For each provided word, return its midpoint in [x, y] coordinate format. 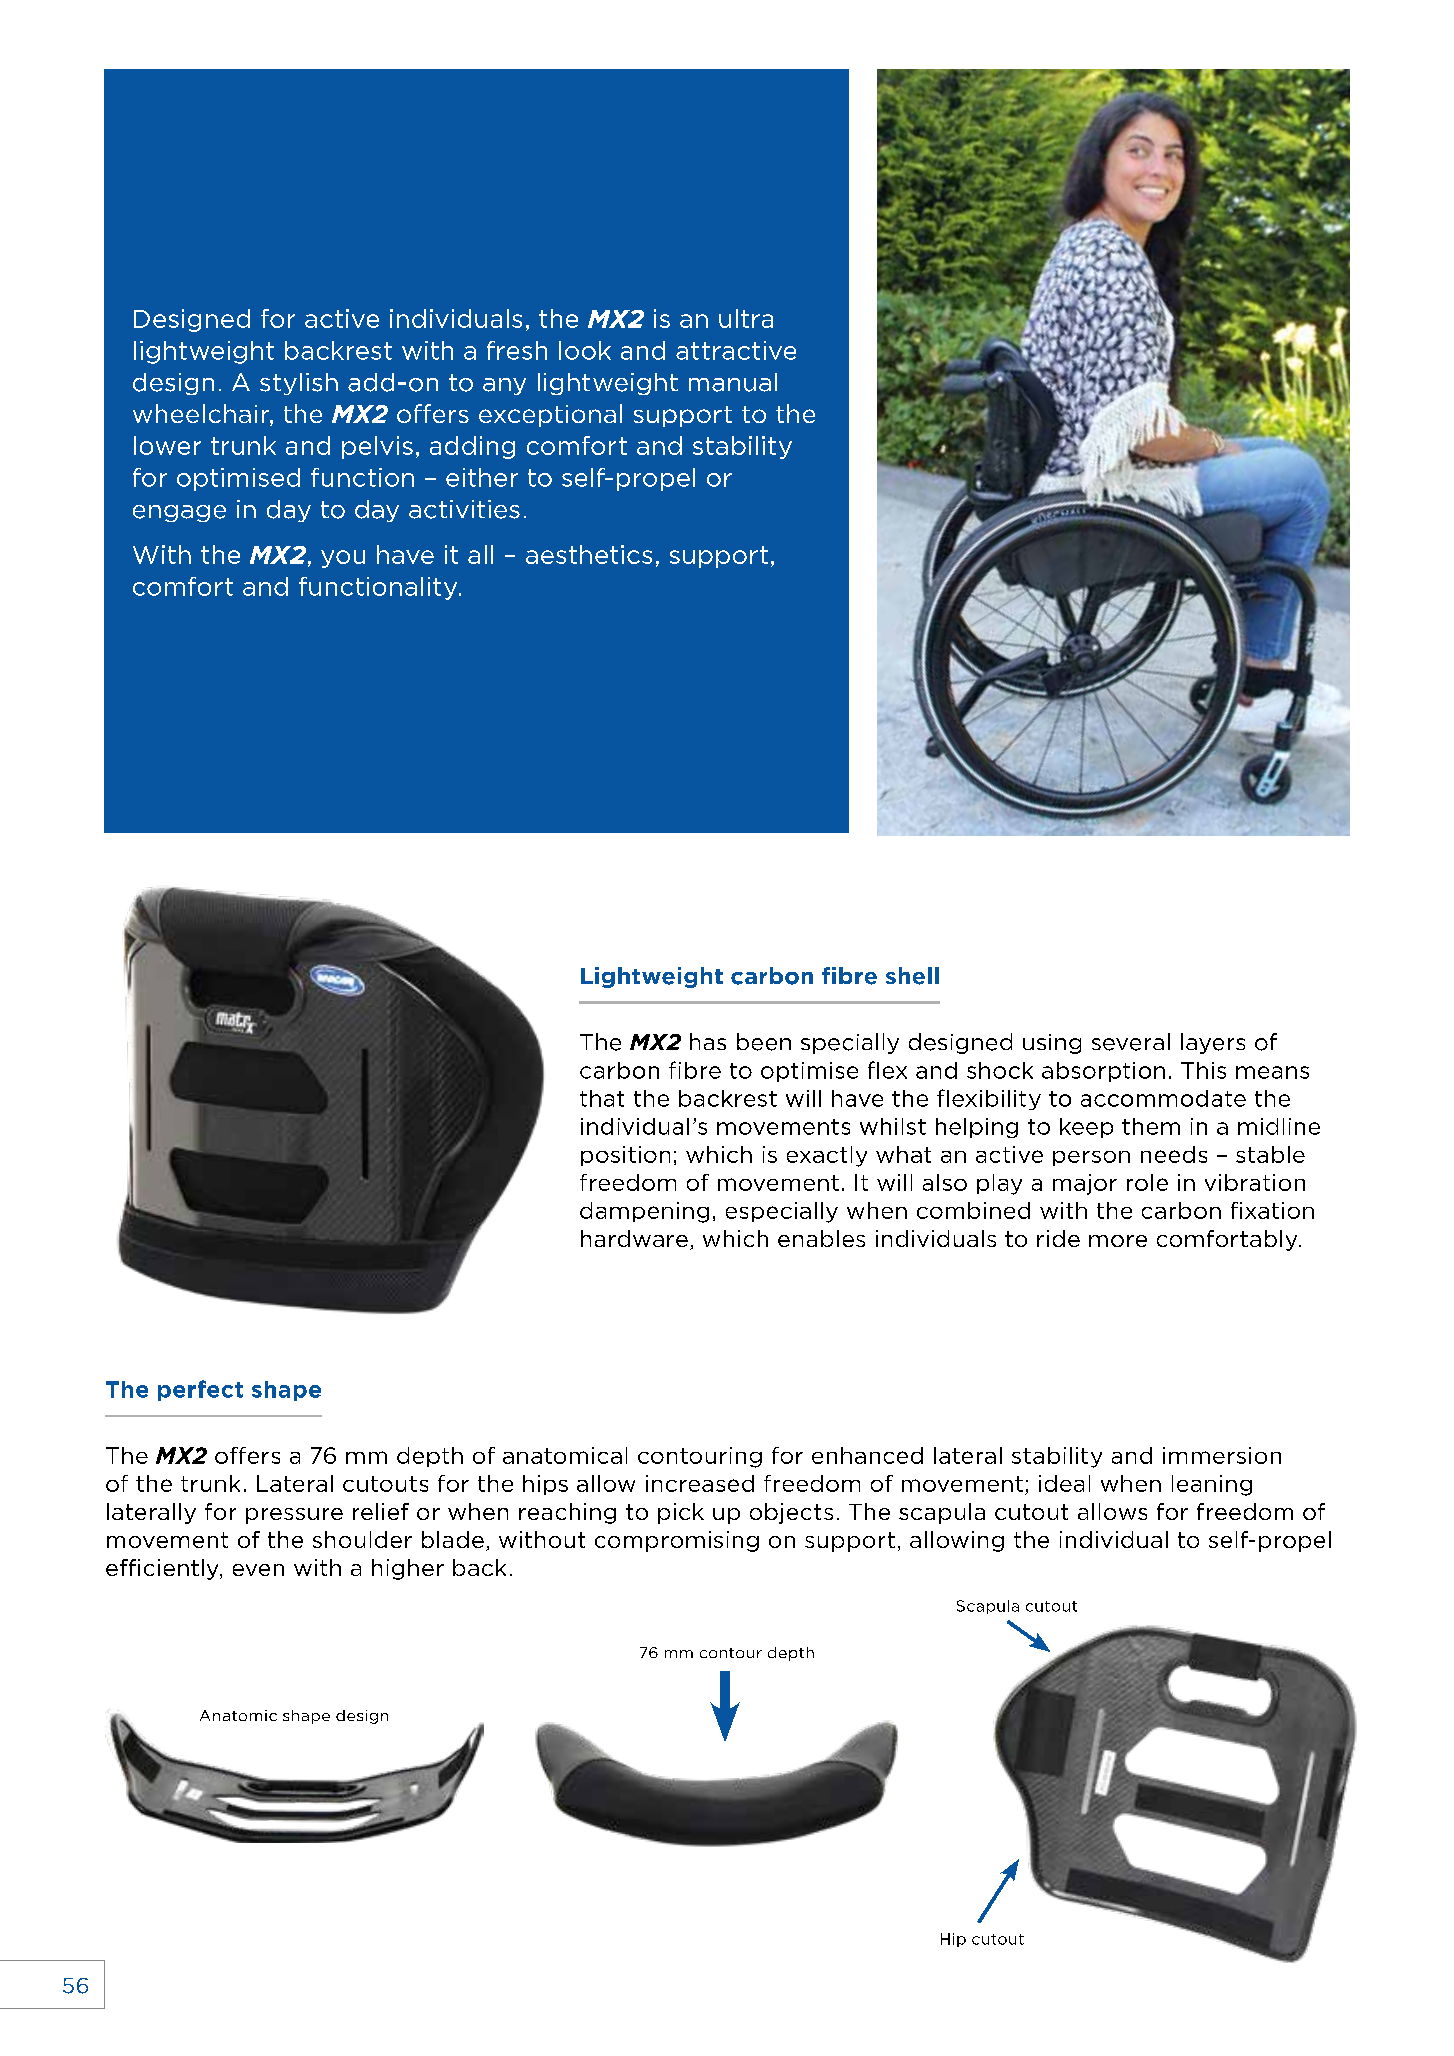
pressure [294, 1516]
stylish [299, 384]
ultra [746, 318]
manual [733, 382]
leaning [1212, 1485]
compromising [677, 1541]
